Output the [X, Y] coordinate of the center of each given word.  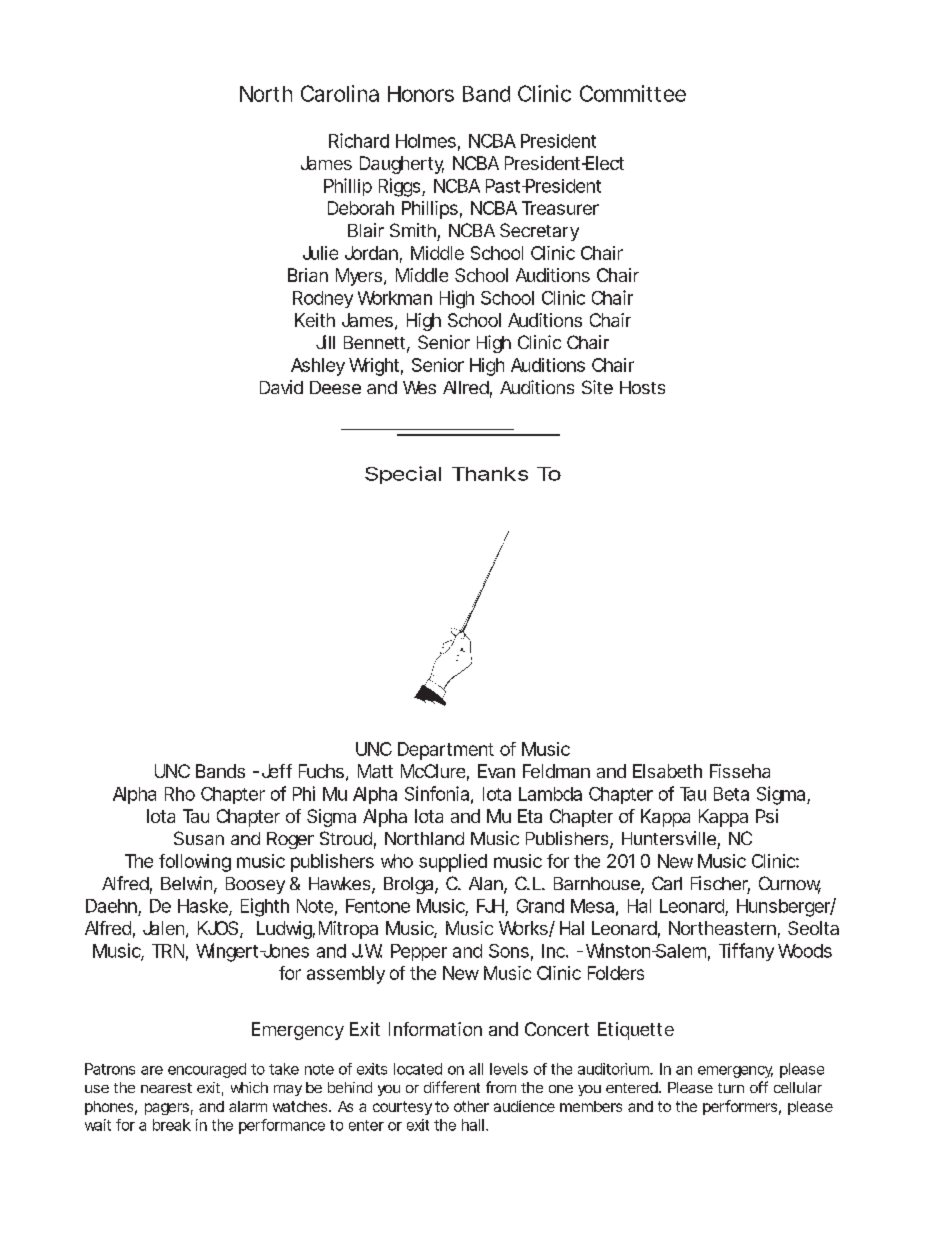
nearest [166, 1088]
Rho [180, 794]
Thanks [490, 474]
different [452, 1087]
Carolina [340, 93]
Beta [731, 794]
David [281, 387]
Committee [633, 93]
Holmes [426, 141]
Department [446, 751]
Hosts [642, 387]
